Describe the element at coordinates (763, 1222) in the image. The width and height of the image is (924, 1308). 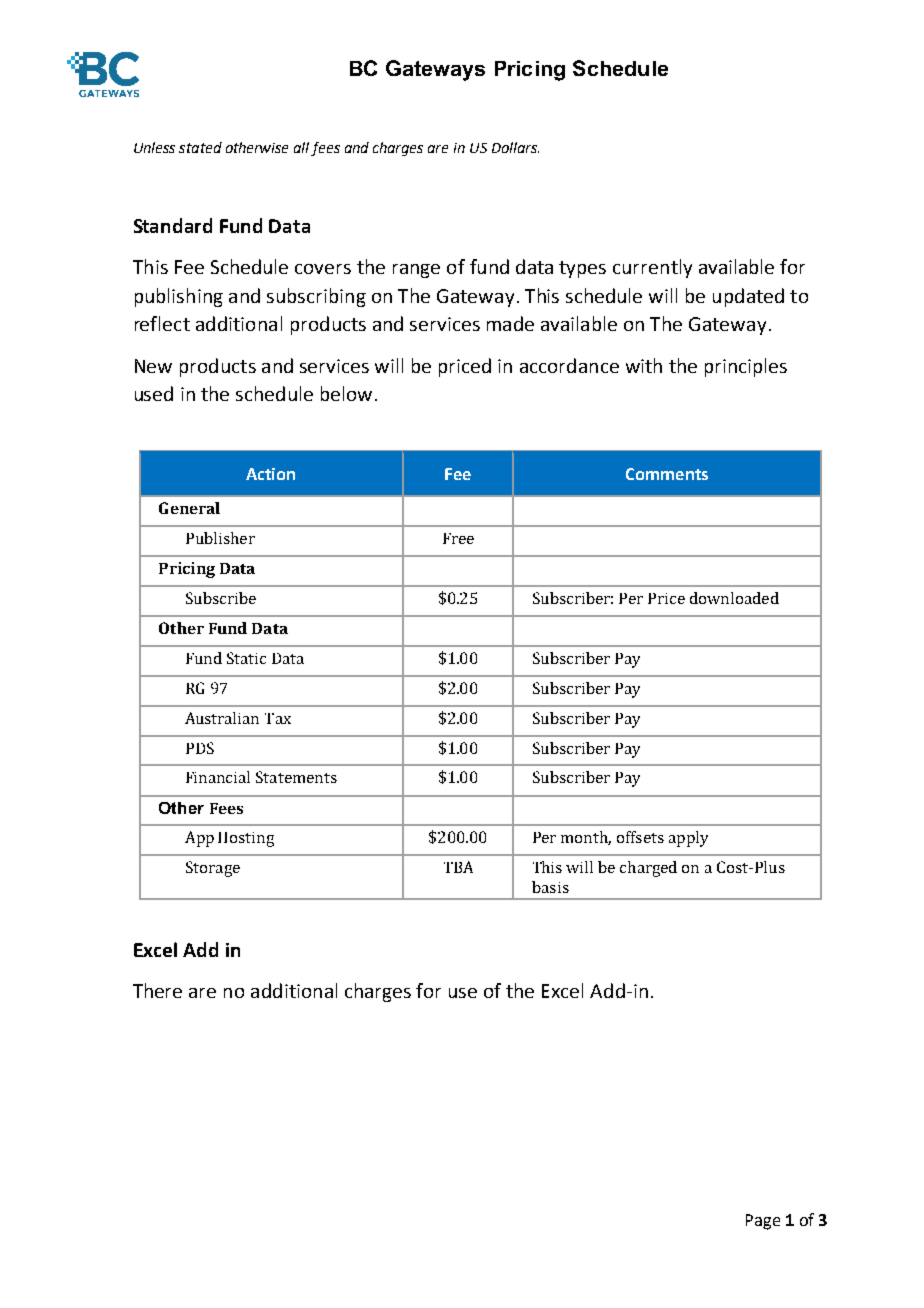
I see `Page` at that location.
